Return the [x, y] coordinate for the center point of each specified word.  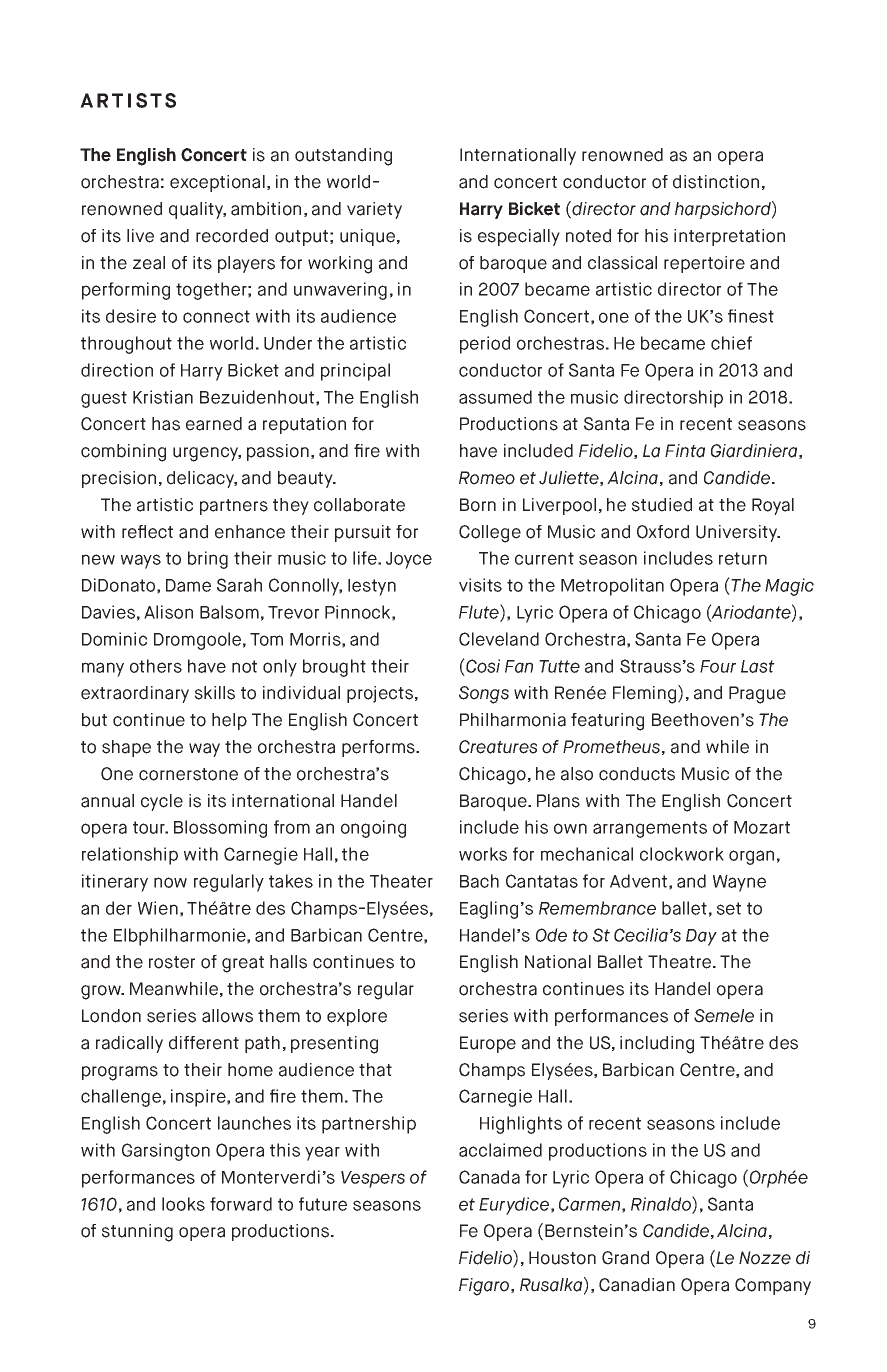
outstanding [343, 157]
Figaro [485, 1287]
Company [773, 1286]
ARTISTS [128, 100]
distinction [716, 182]
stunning [137, 1233]
